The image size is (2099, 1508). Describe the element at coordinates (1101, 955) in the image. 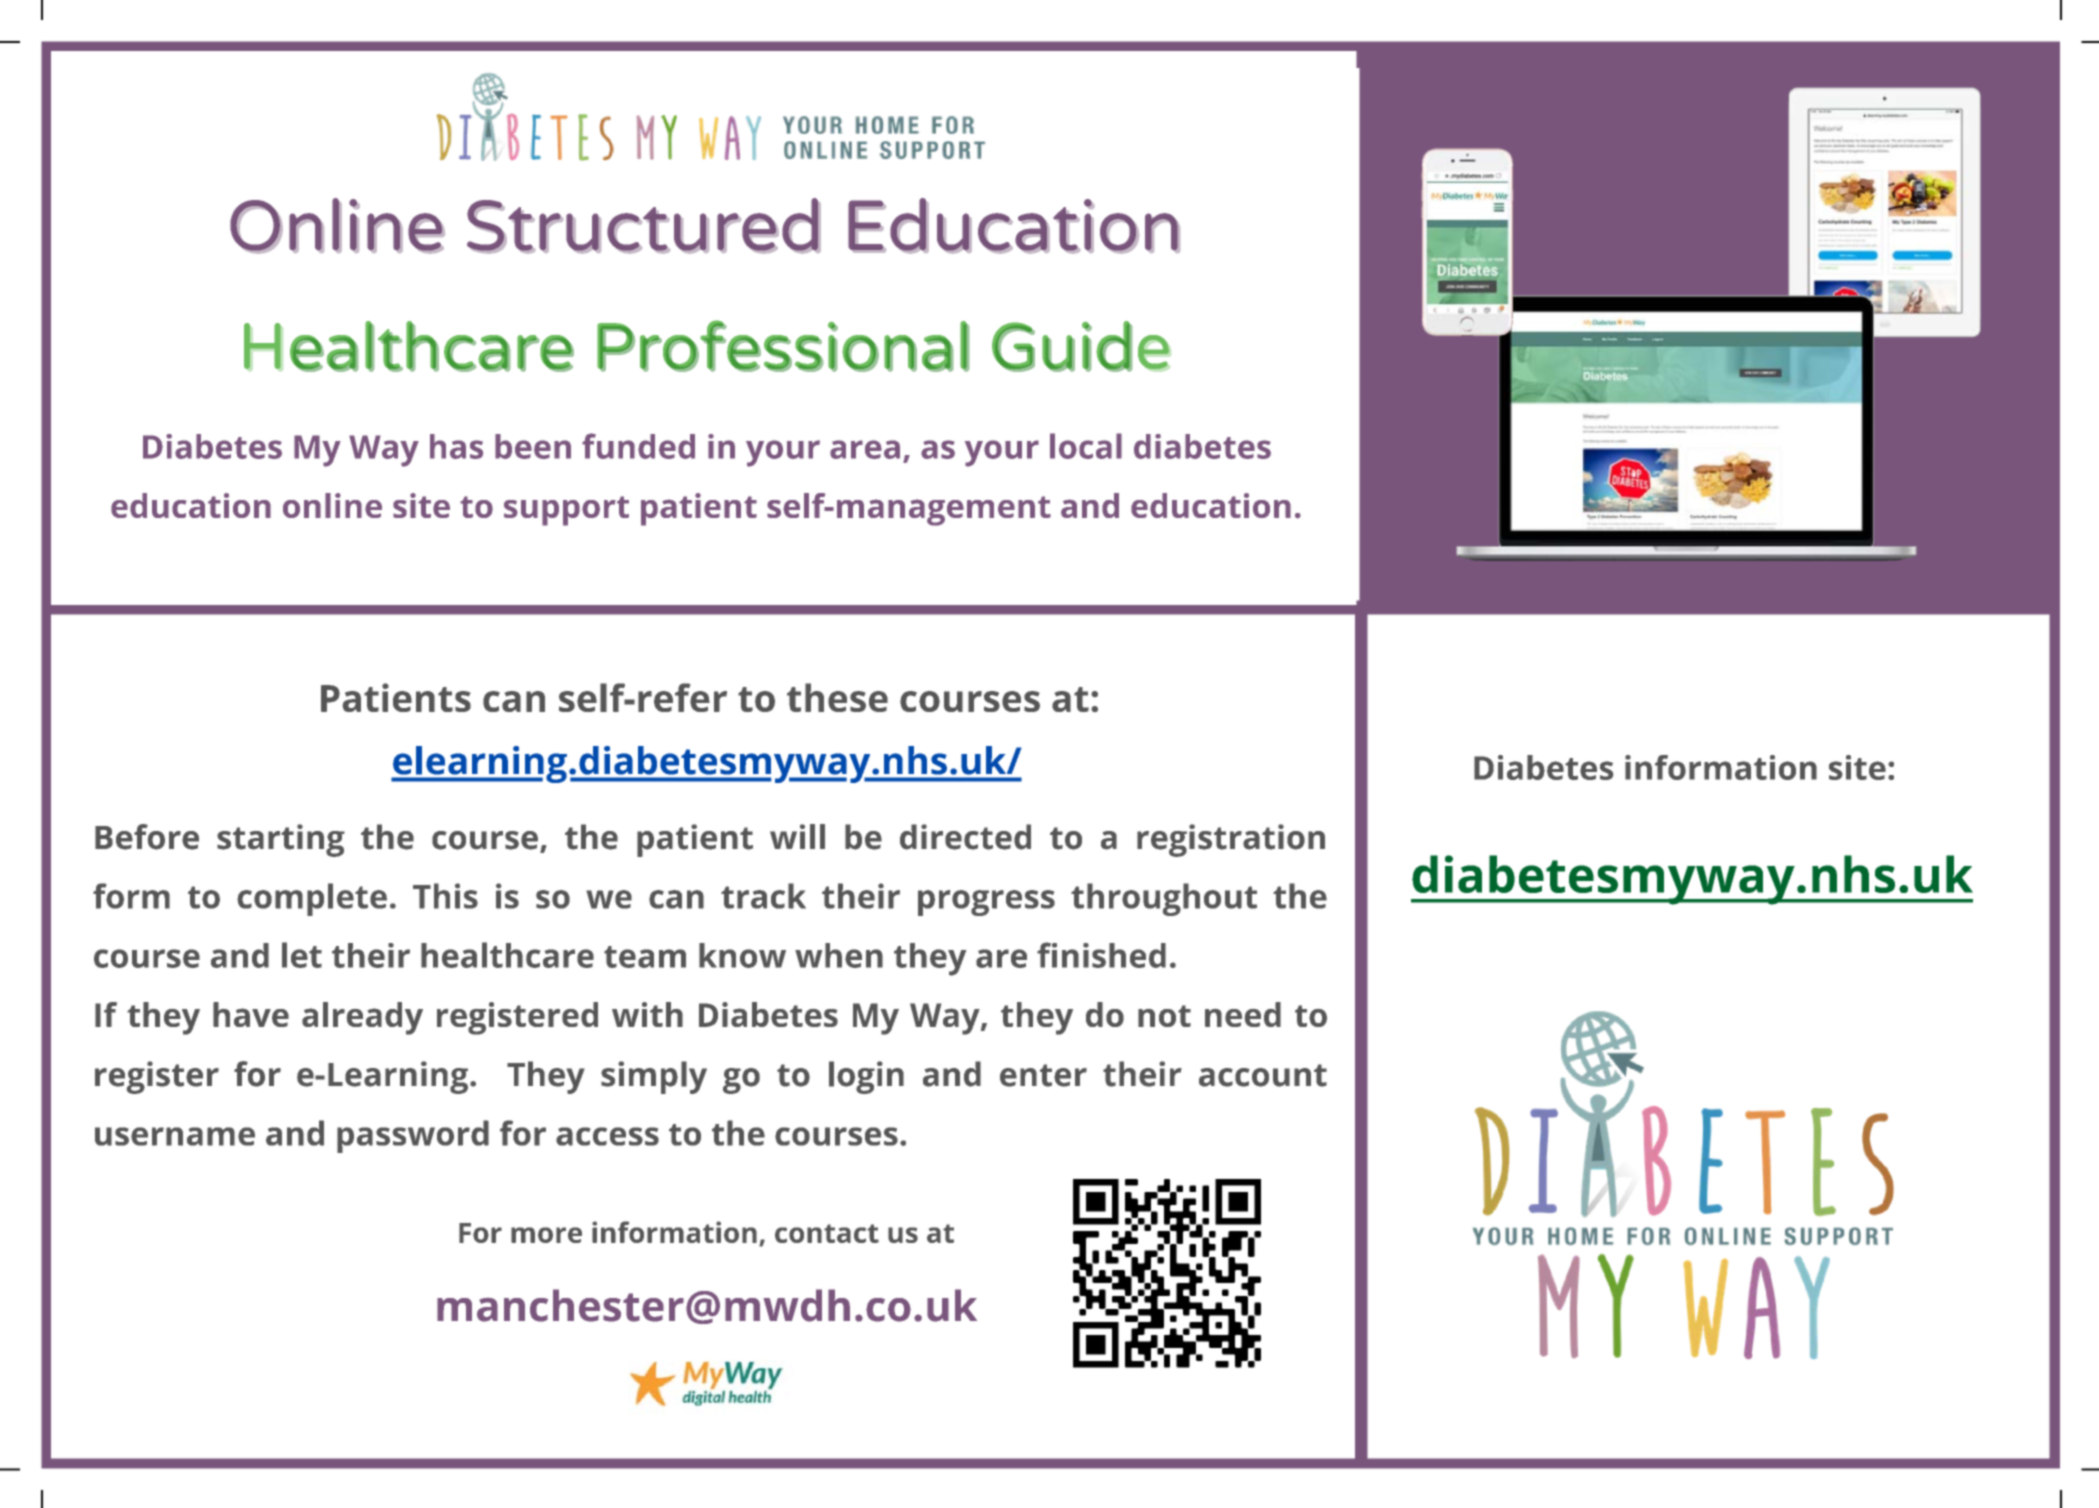

I see `finished` at that location.
